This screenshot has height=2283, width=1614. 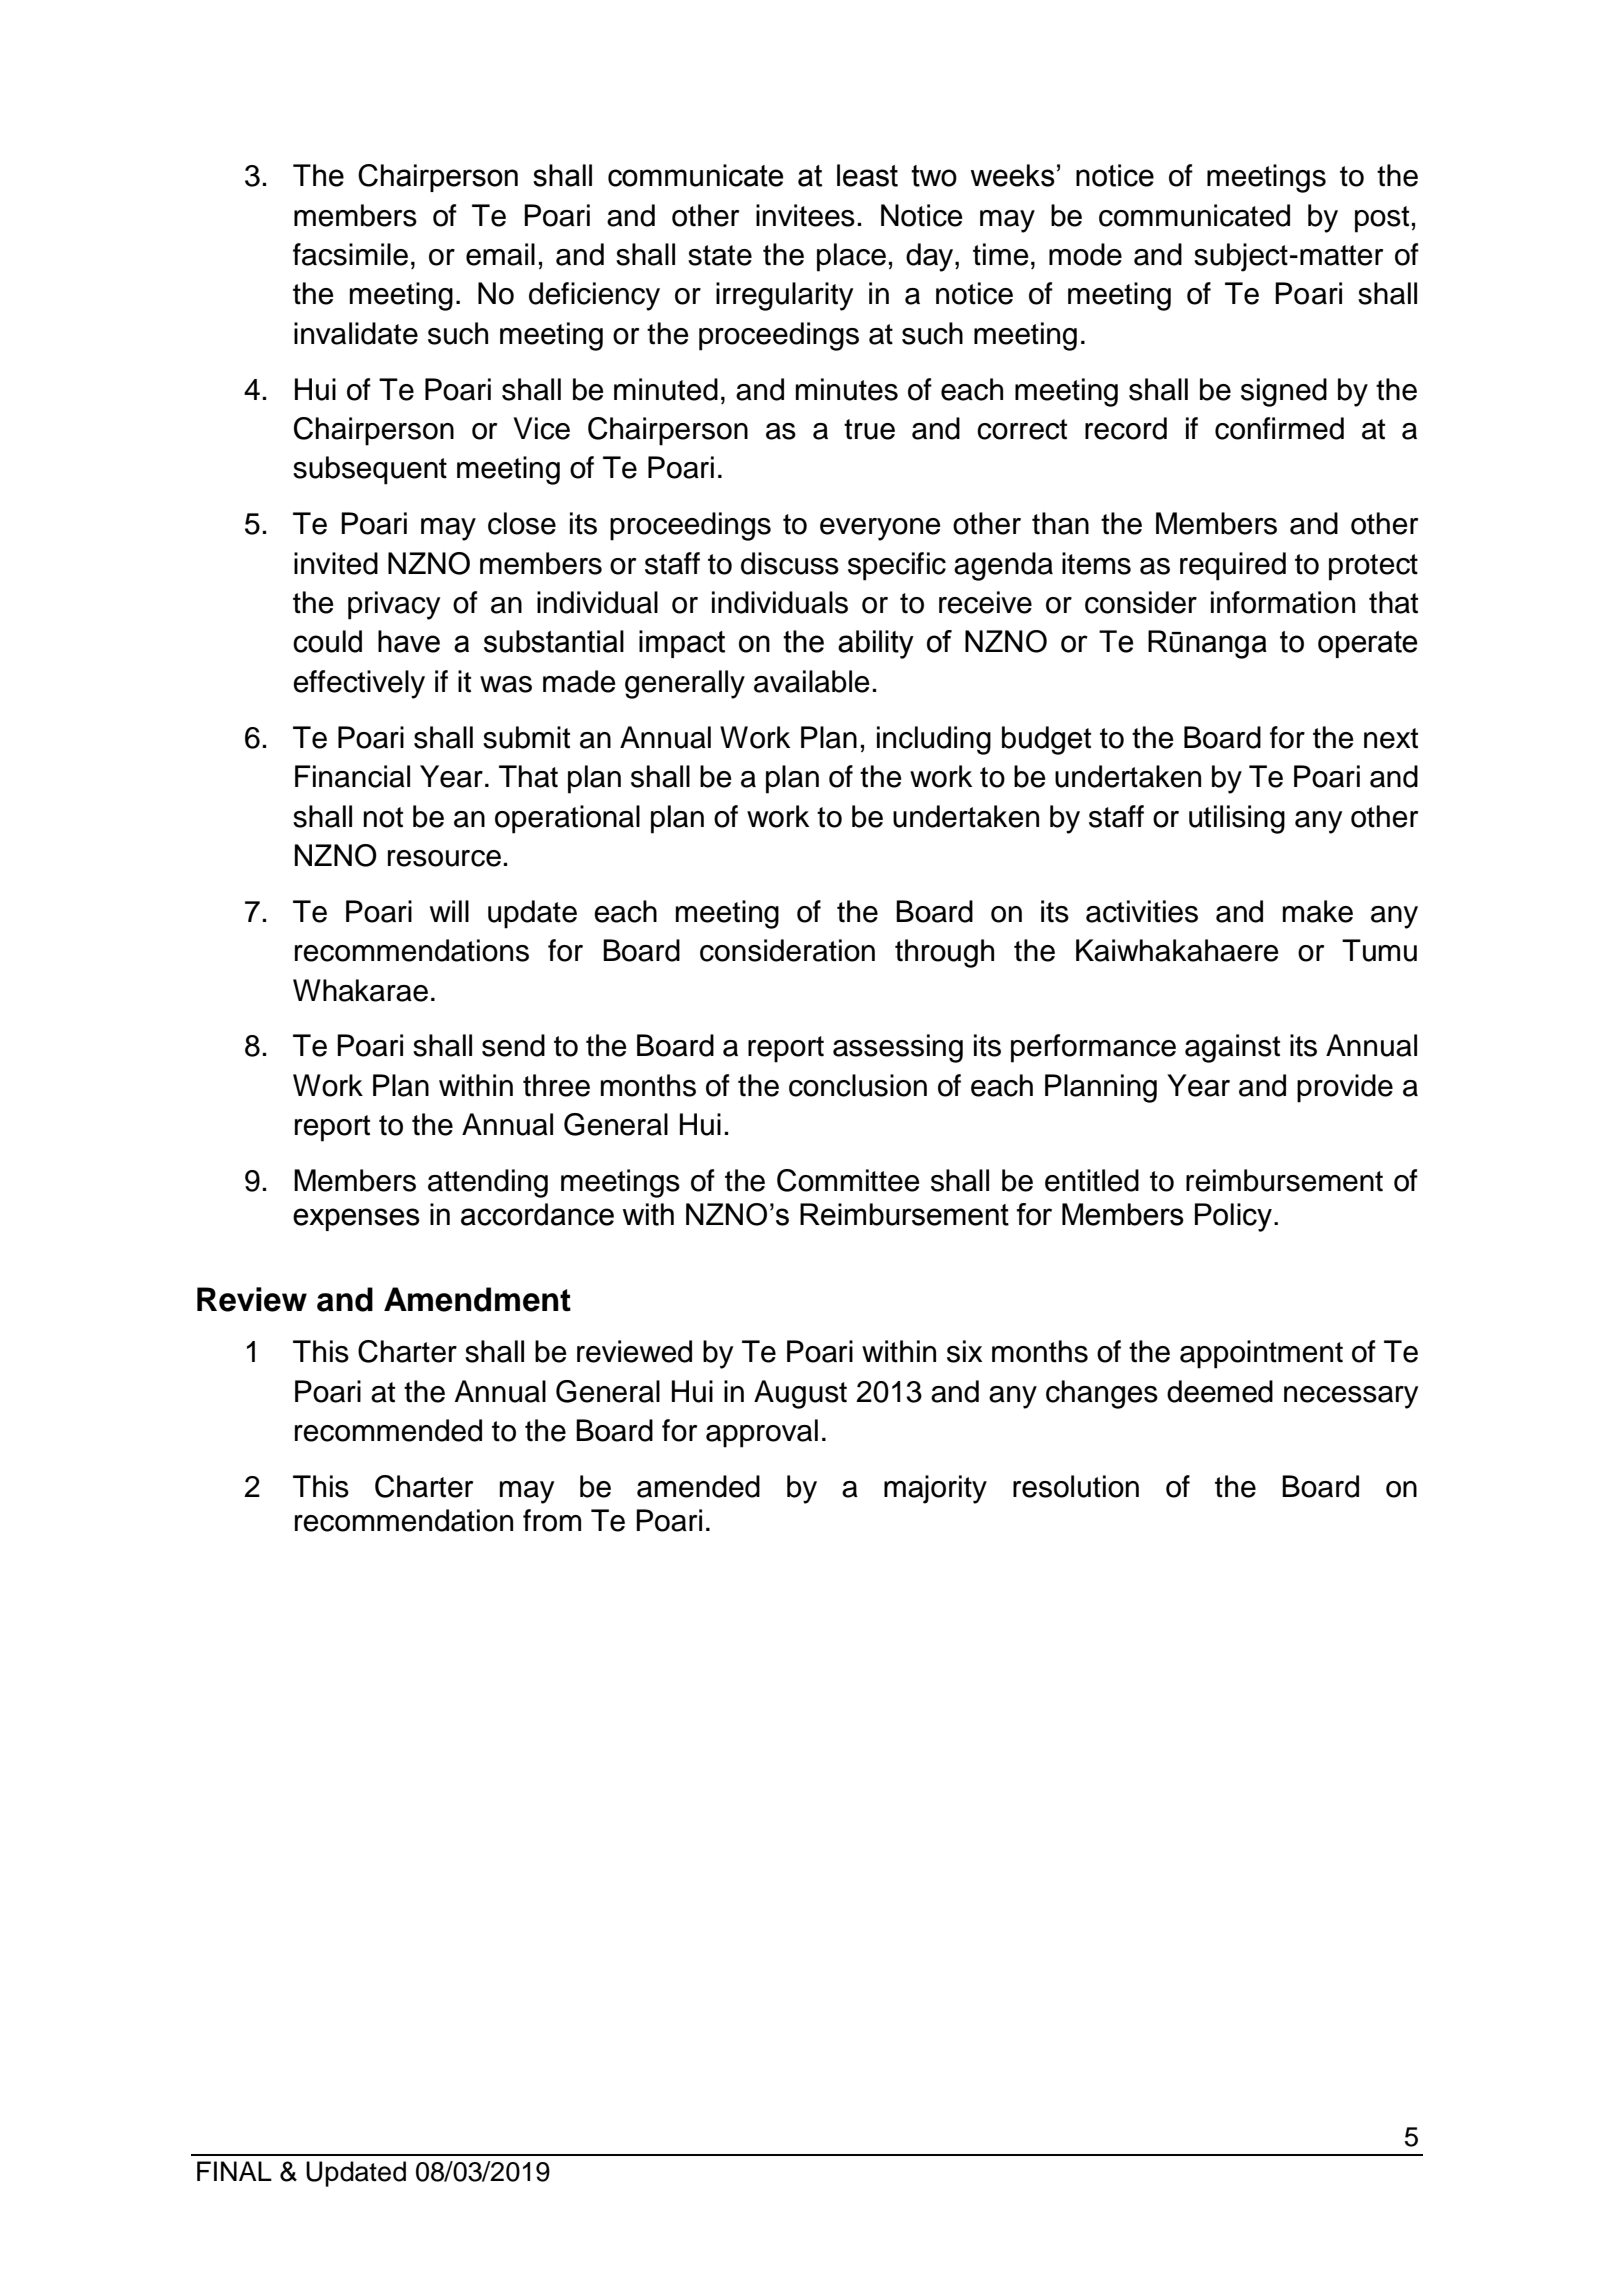 What do you see at coordinates (1382, 219) in the screenshot?
I see `post` at bounding box center [1382, 219].
